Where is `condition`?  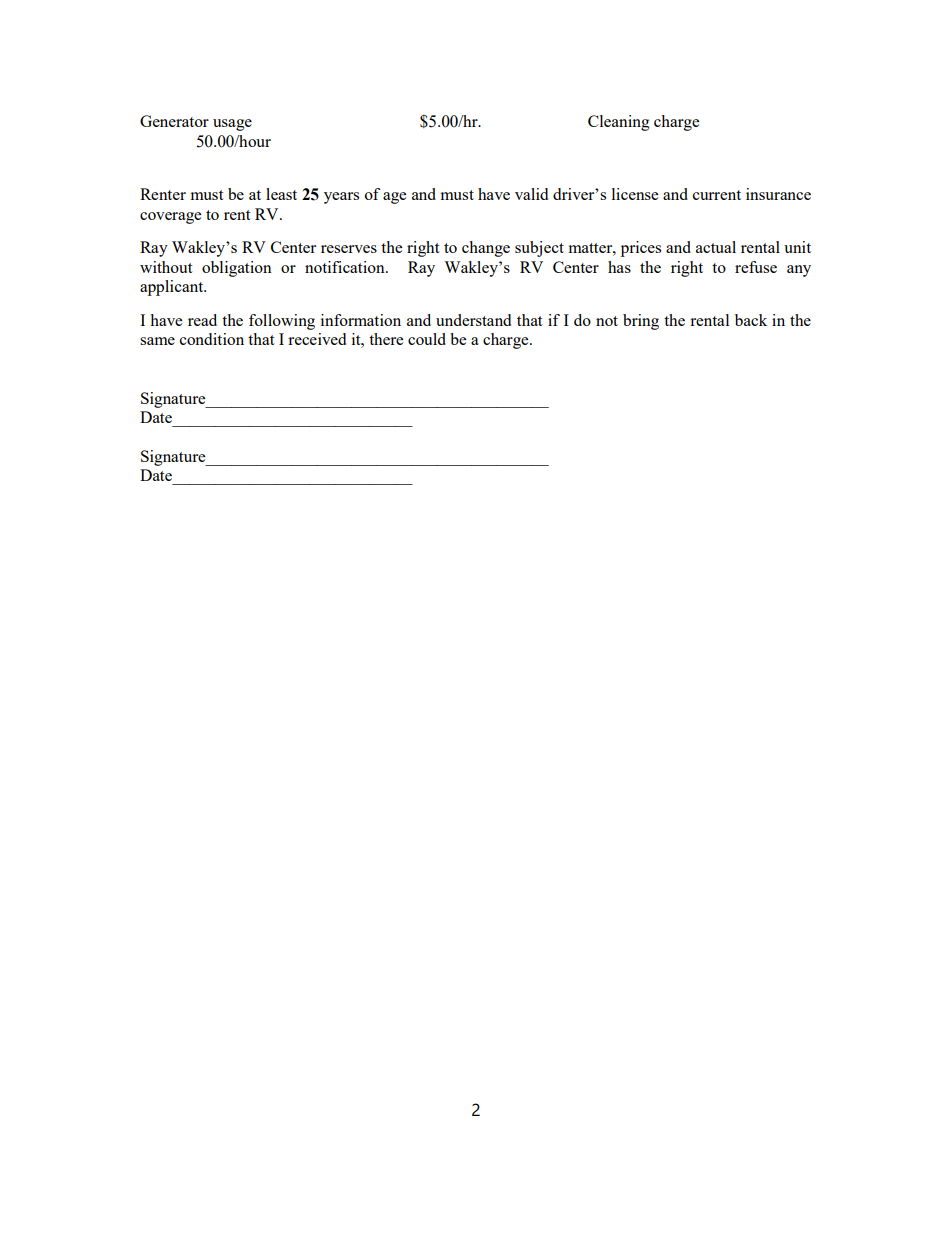
condition is located at coordinates (212, 339).
